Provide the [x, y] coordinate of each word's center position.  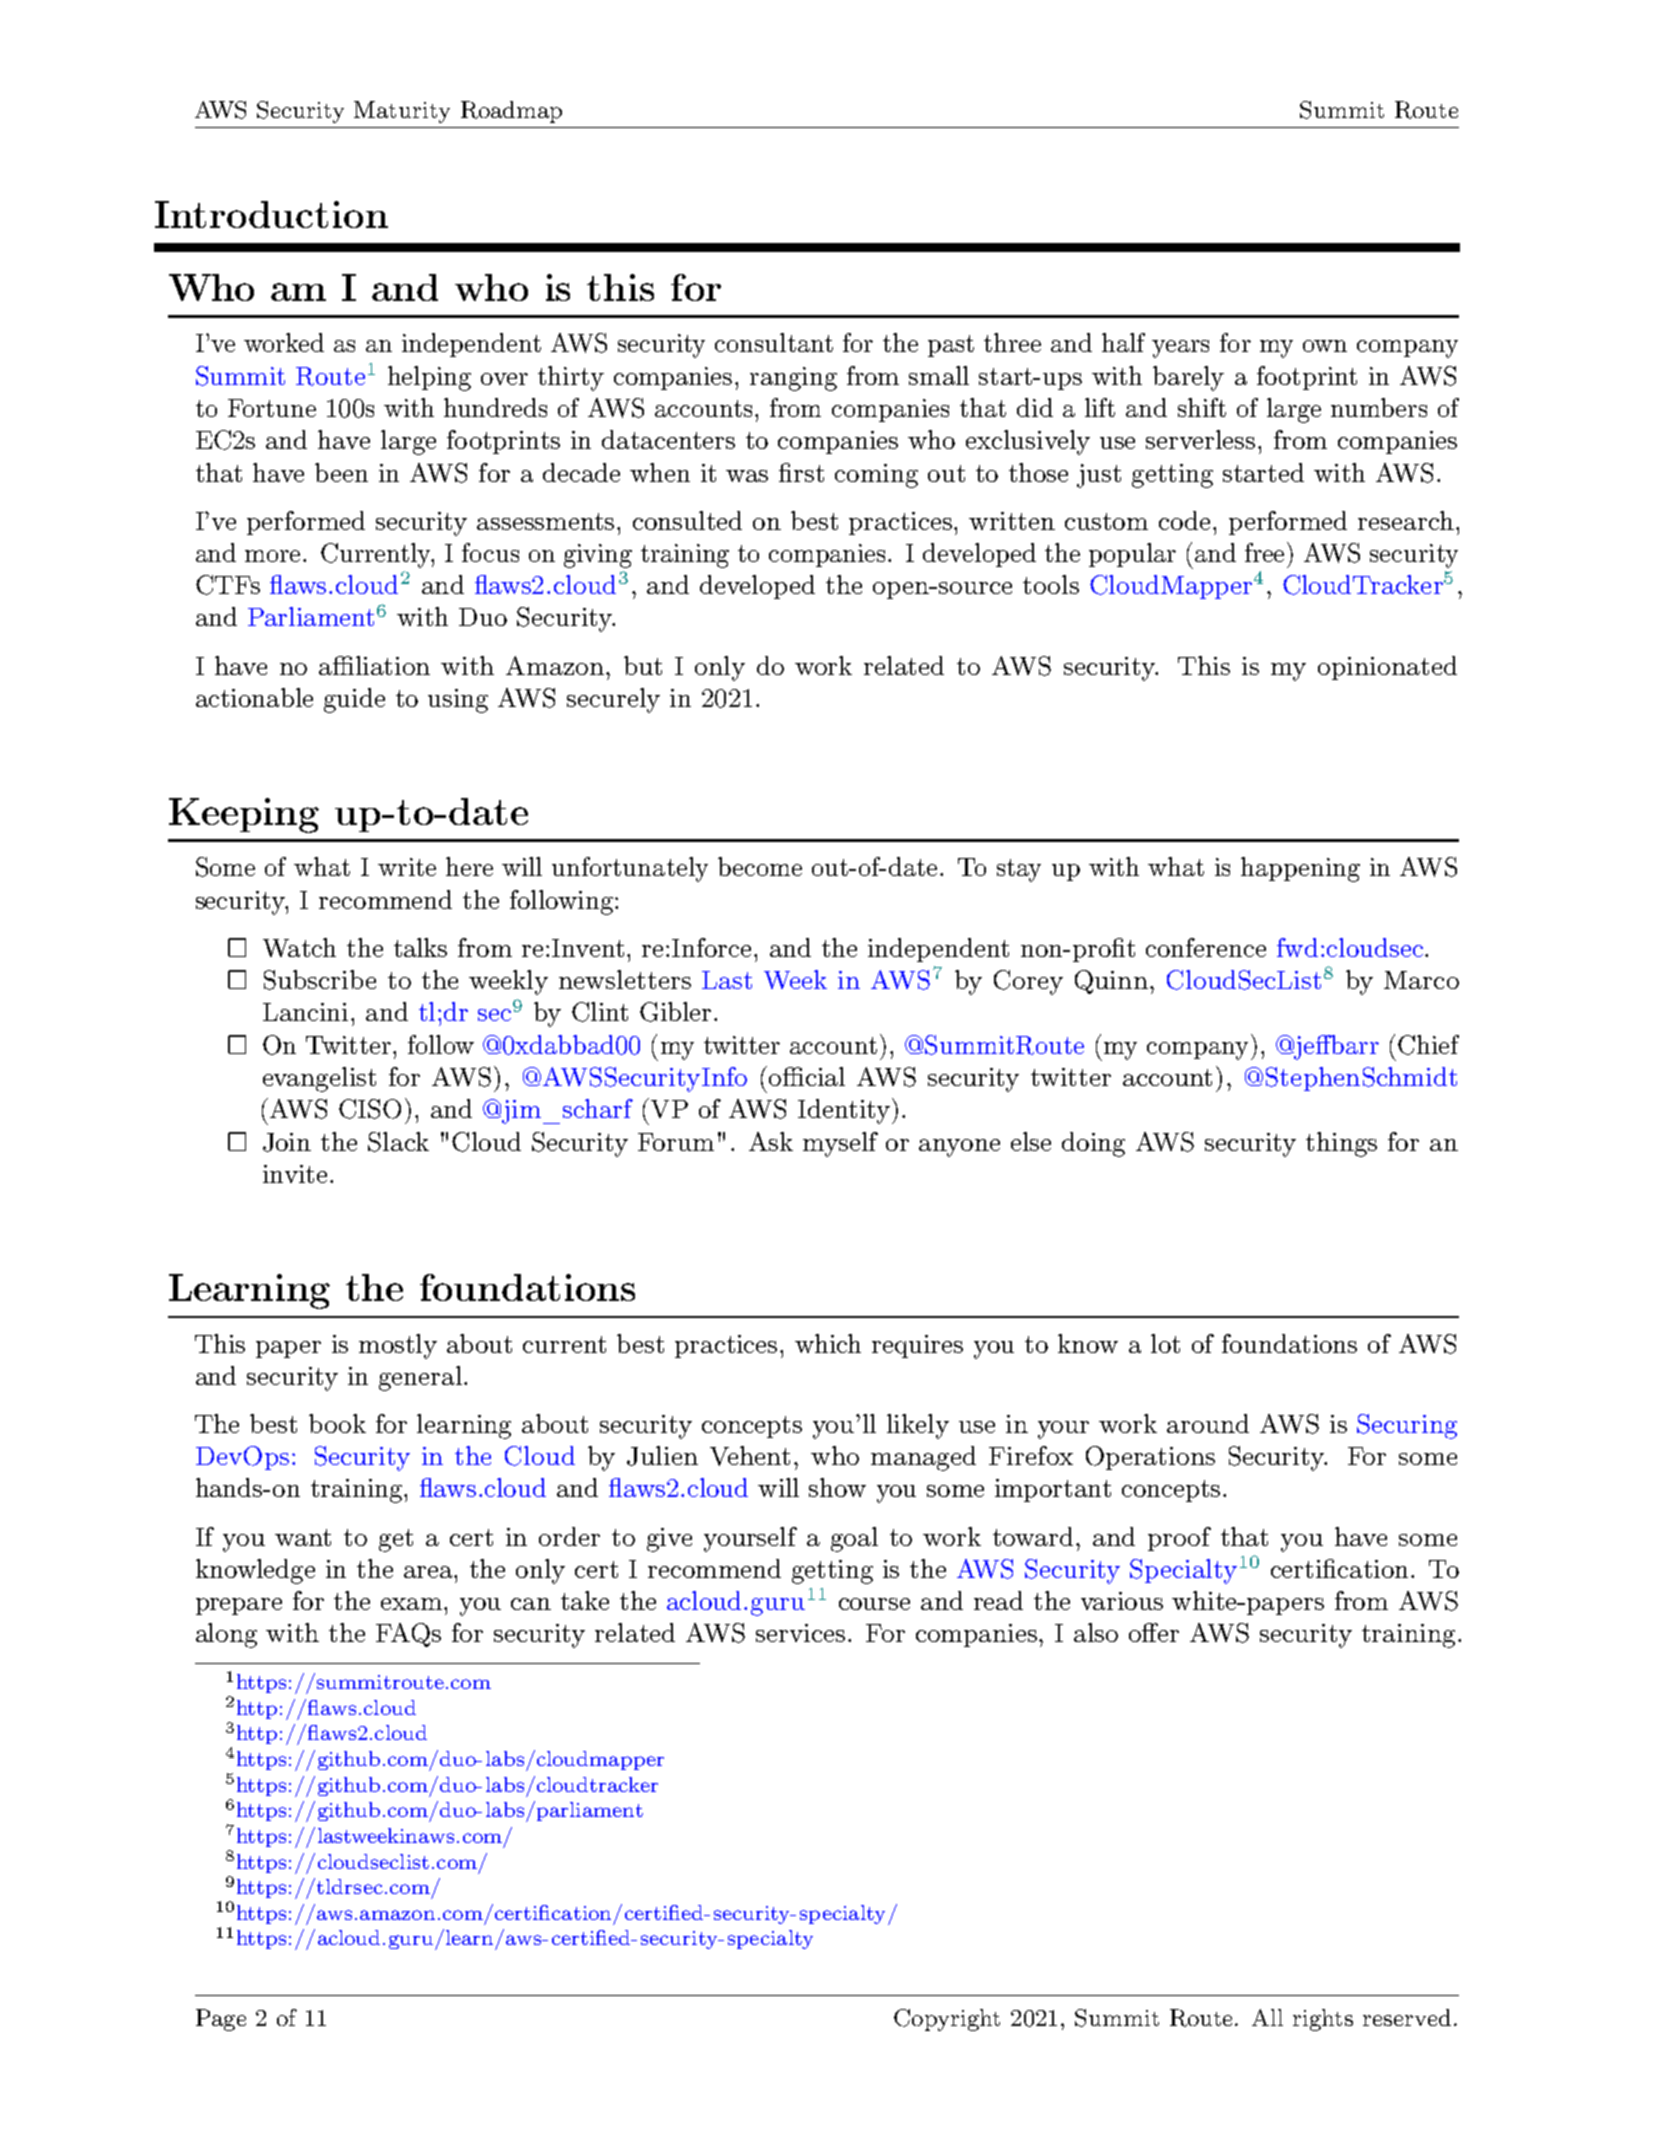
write [407, 867]
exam [413, 1604]
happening [1300, 869]
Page [221, 2020]
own [1325, 346]
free [1266, 552]
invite [295, 1174]
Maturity [402, 112]
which [828, 1343]
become [760, 866]
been [341, 472]
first [801, 472]
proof [1179, 1539]
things [1341, 1144]
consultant [774, 342]
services [800, 1633]
